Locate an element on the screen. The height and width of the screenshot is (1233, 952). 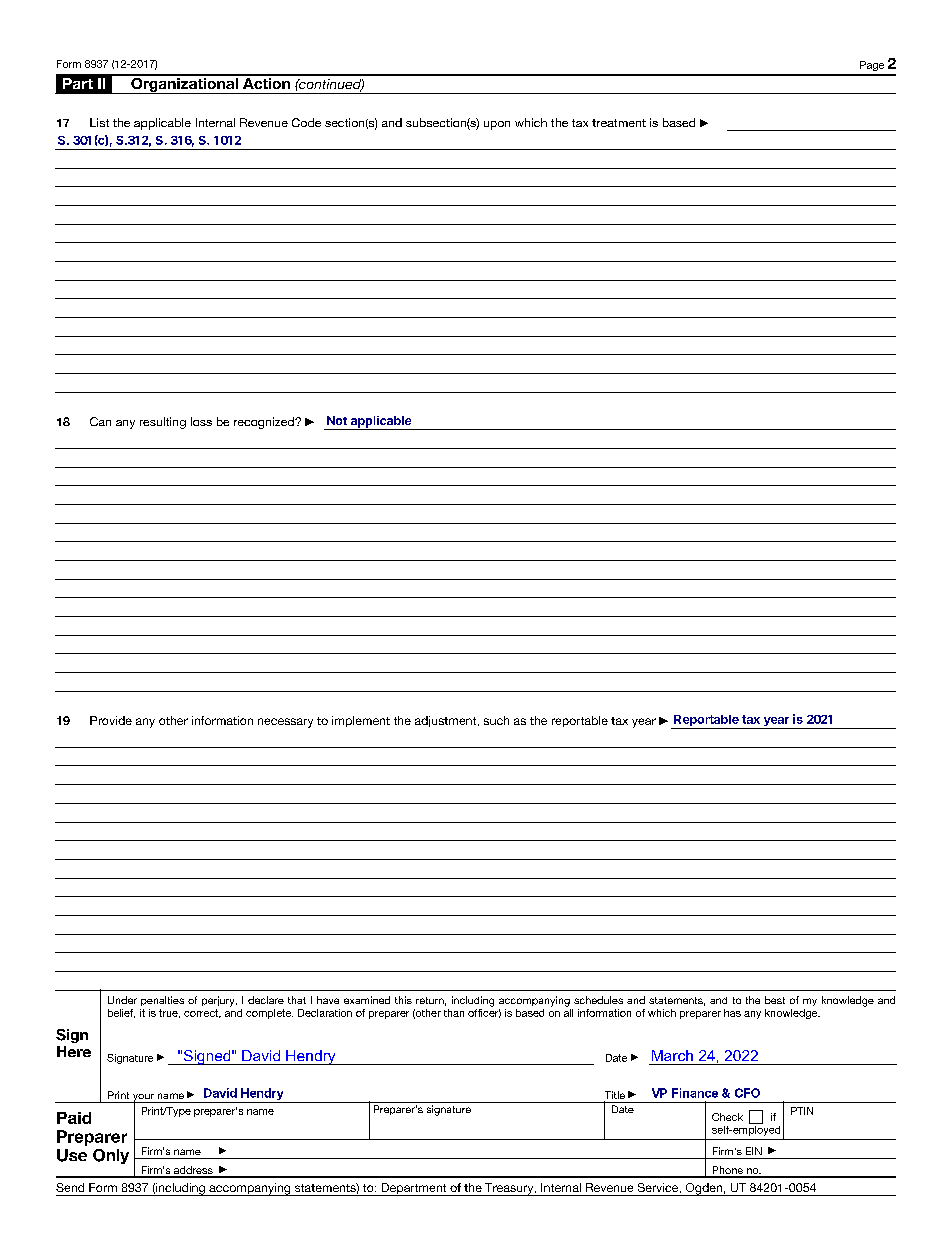
such is located at coordinates (496, 720).
